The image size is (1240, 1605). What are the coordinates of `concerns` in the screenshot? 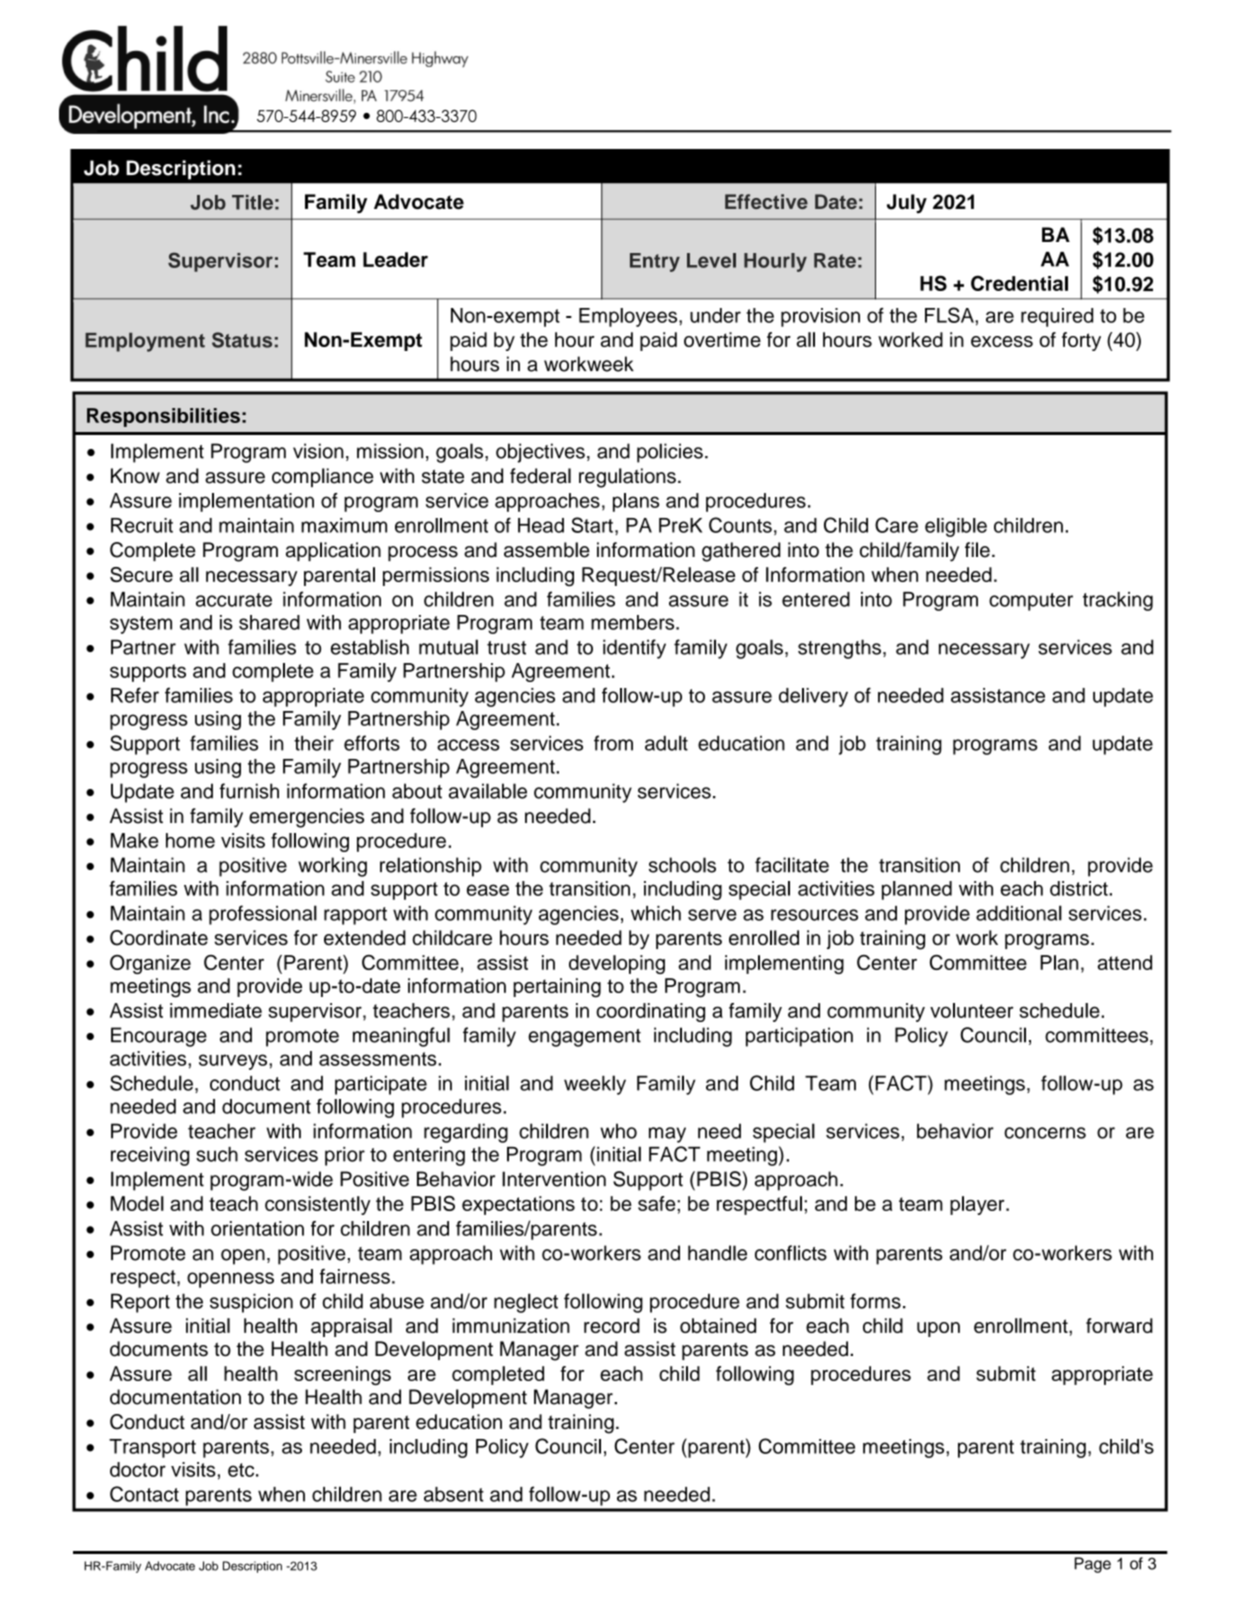 It's located at (1045, 1133).
